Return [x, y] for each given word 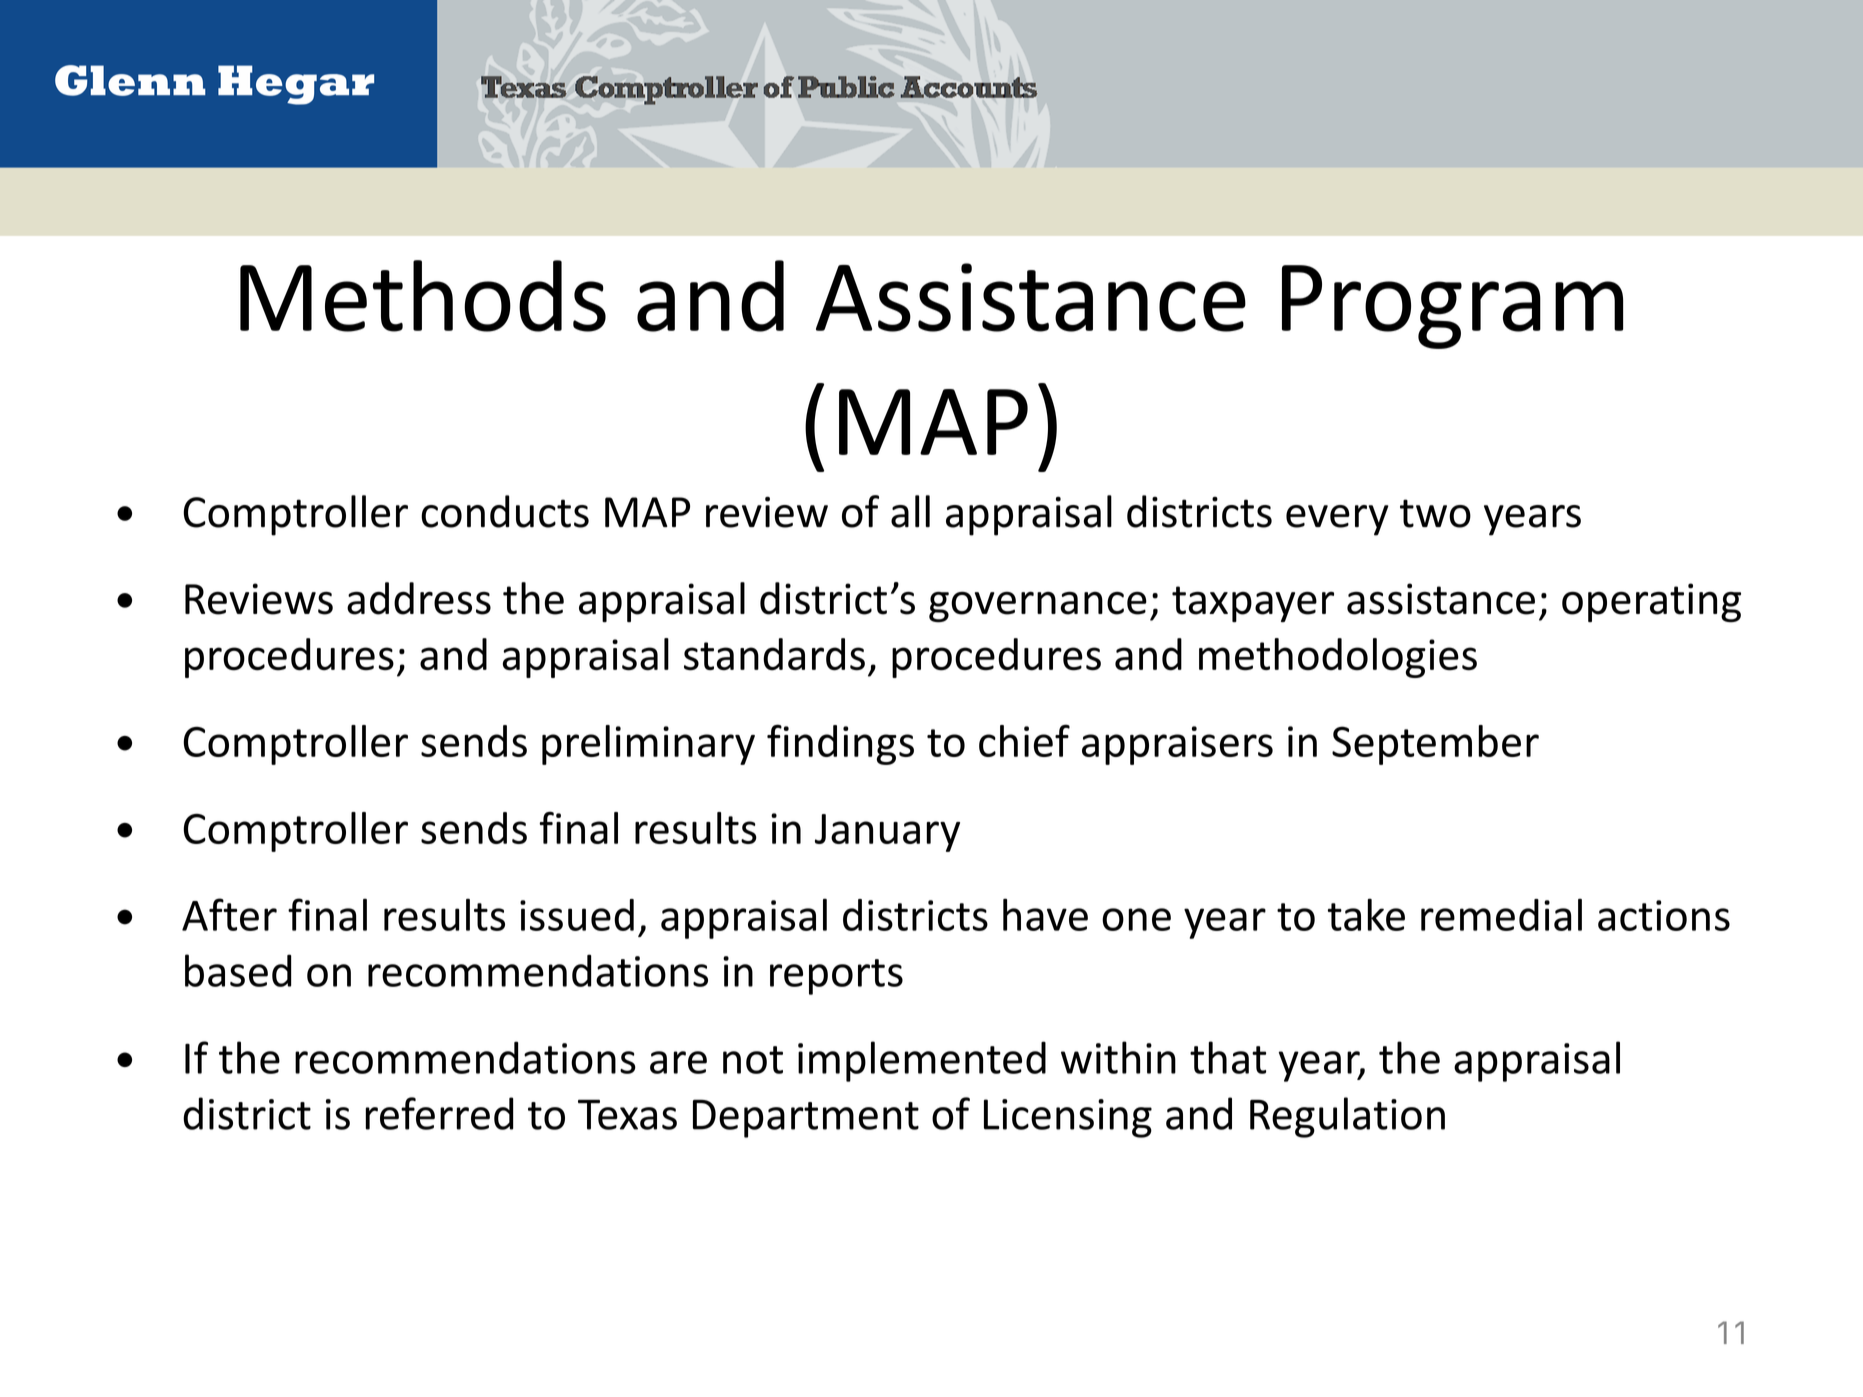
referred [439, 1113]
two [1435, 513]
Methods [423, 296]
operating [1651, 603]
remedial [1501, 914]
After [229, 914]
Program [1452, 307]
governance [1038, 607]
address [419, 598]
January [887, 833]
